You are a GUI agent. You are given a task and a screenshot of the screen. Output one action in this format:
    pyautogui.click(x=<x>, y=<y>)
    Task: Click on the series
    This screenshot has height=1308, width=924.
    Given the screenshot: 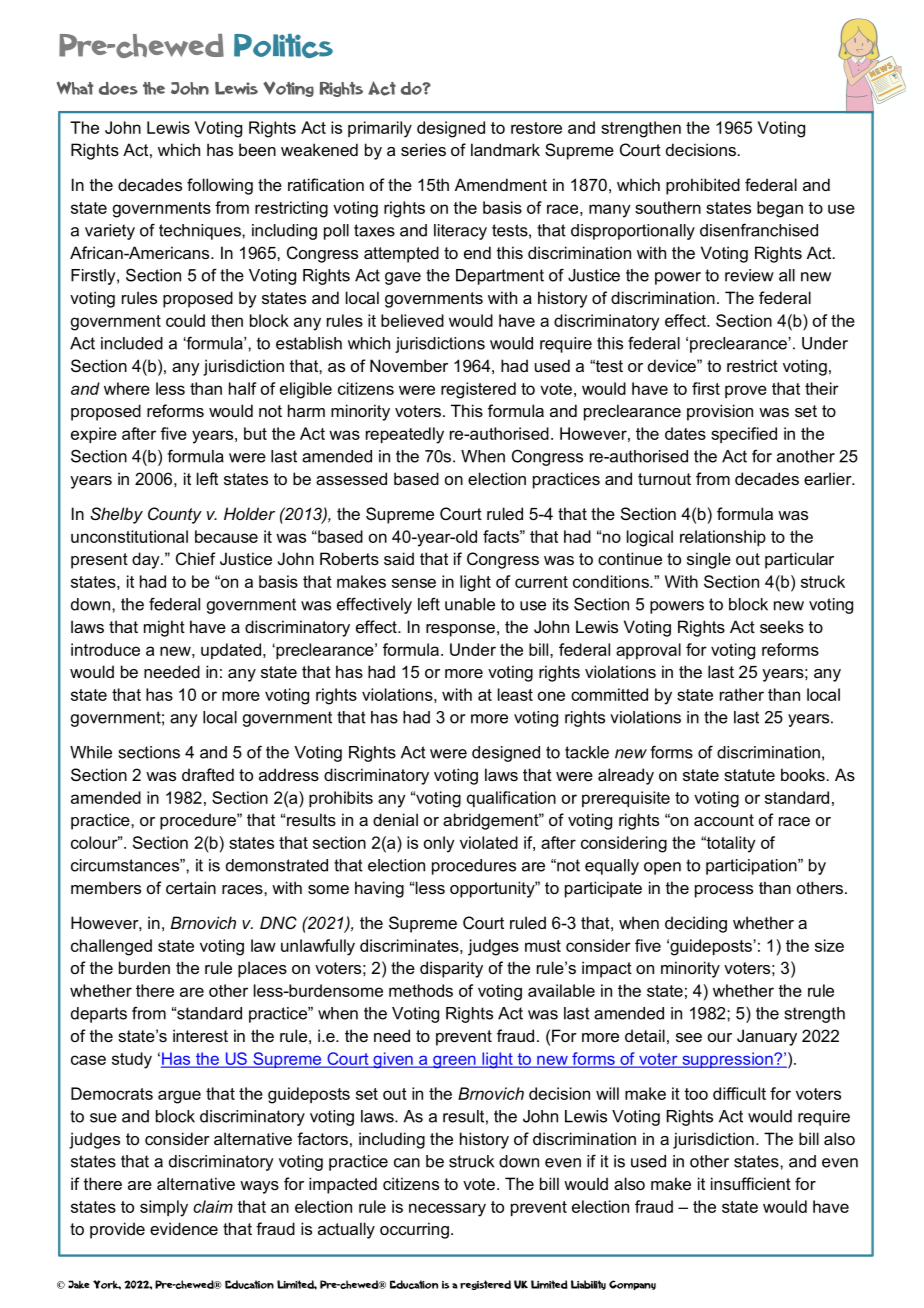 What is the action you would take?
    pyautogui.click(x=423, y=149)
